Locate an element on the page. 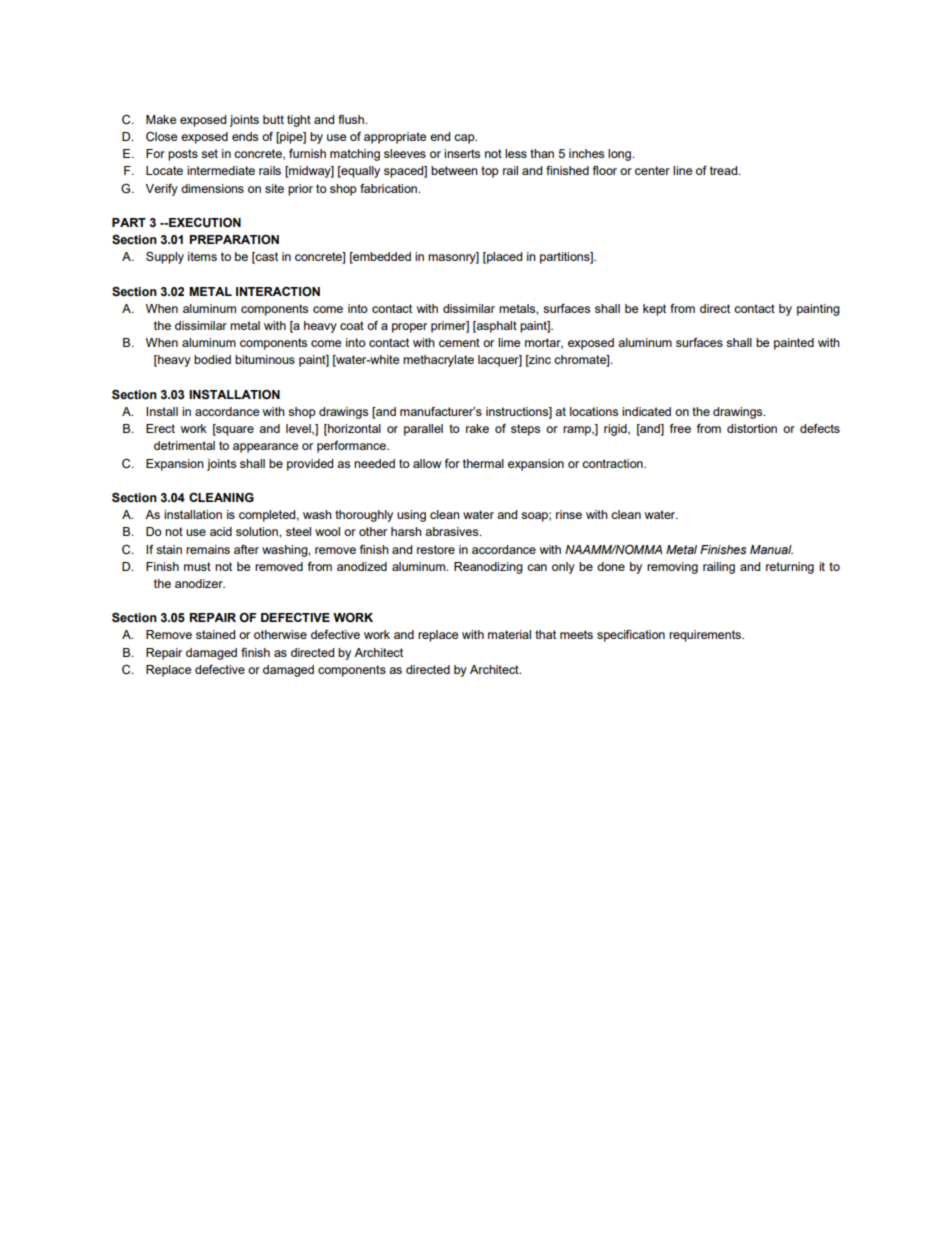 The width and height of the page is (952, 1233). appearance is located at coordinates (265, 448).
